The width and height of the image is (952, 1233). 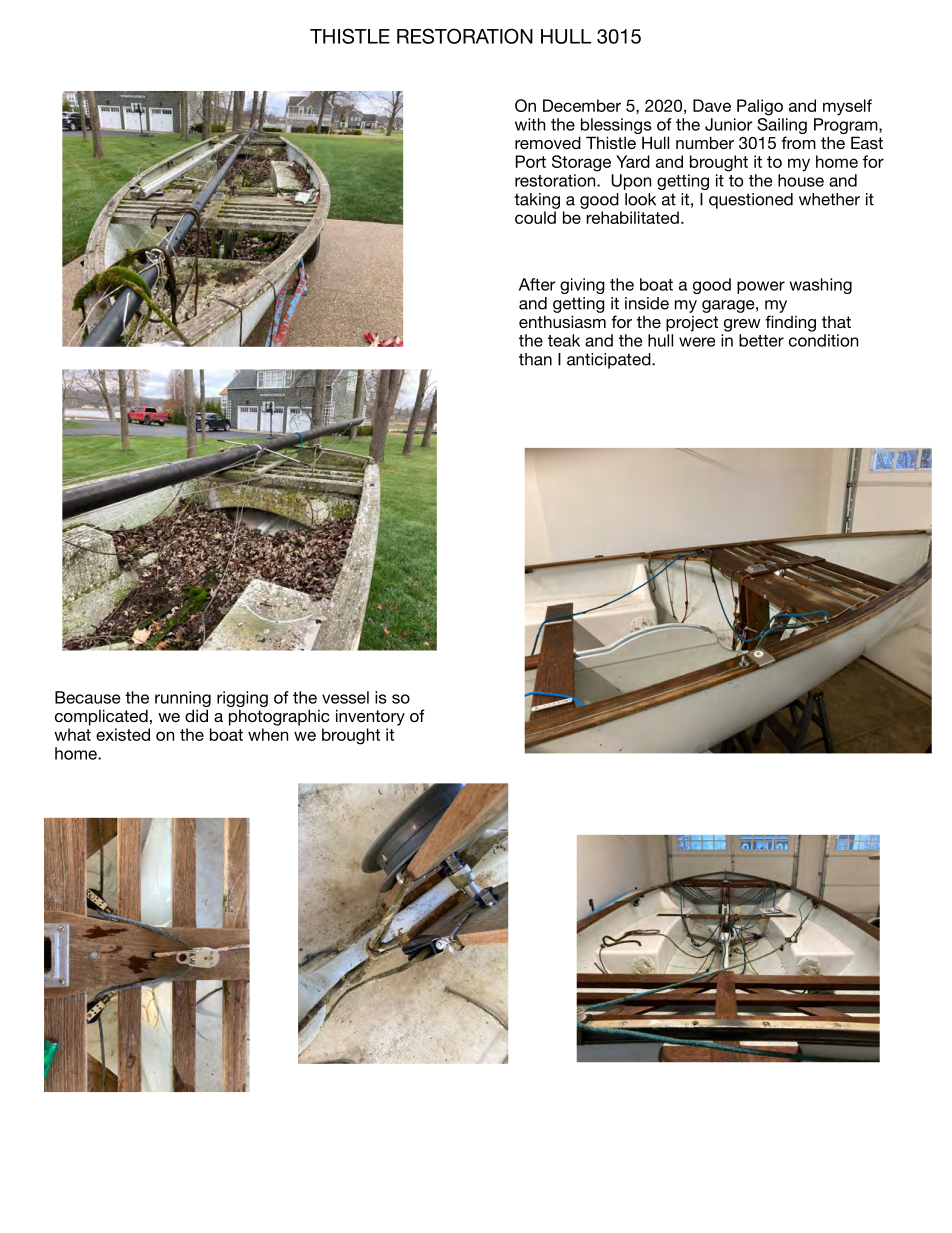 What do you see at coordinates (610, 361) in the image?
I see `anticipated` at bounding box center [610, 361].
